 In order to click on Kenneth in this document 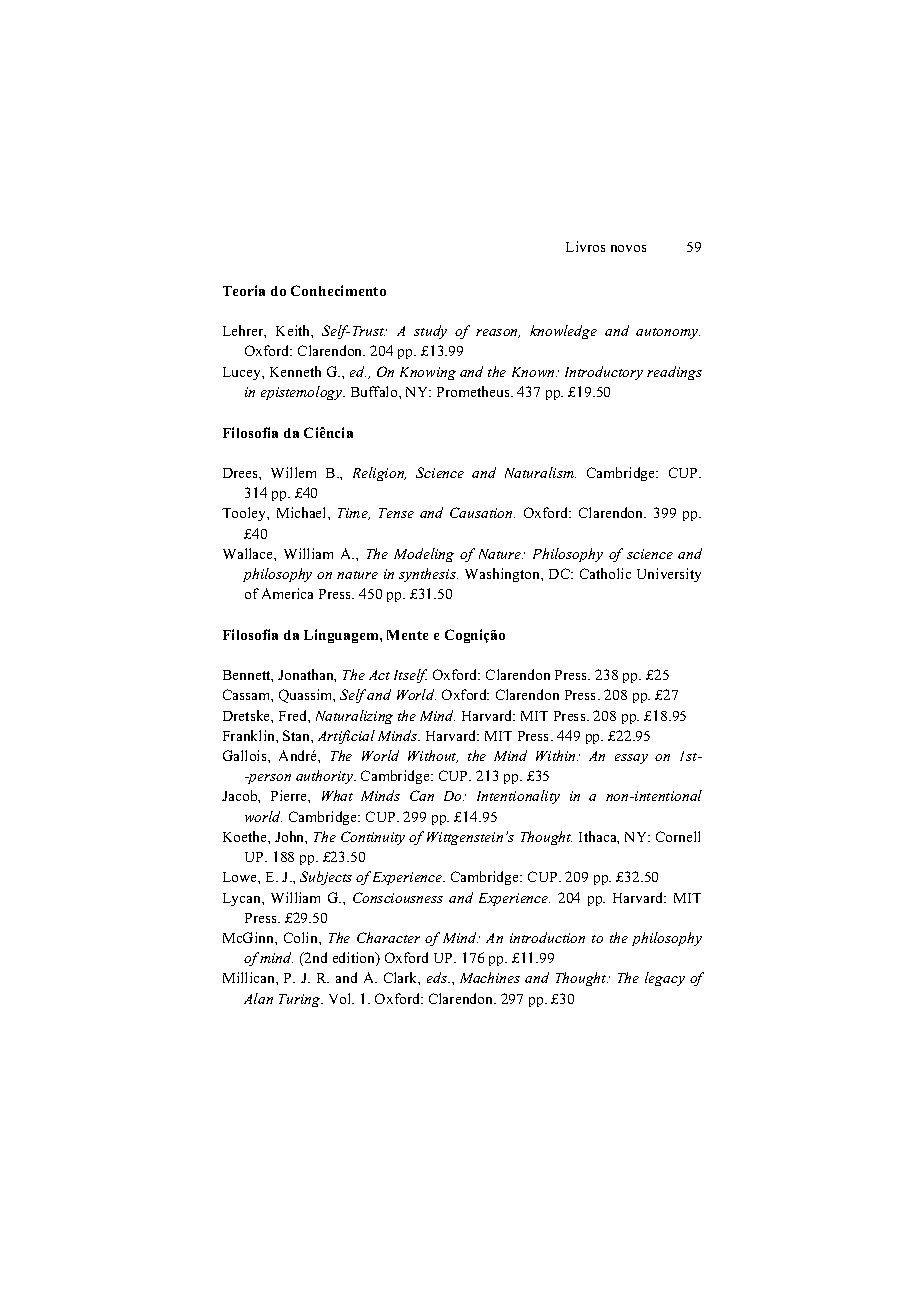, I will do `click(295, 371)`.
